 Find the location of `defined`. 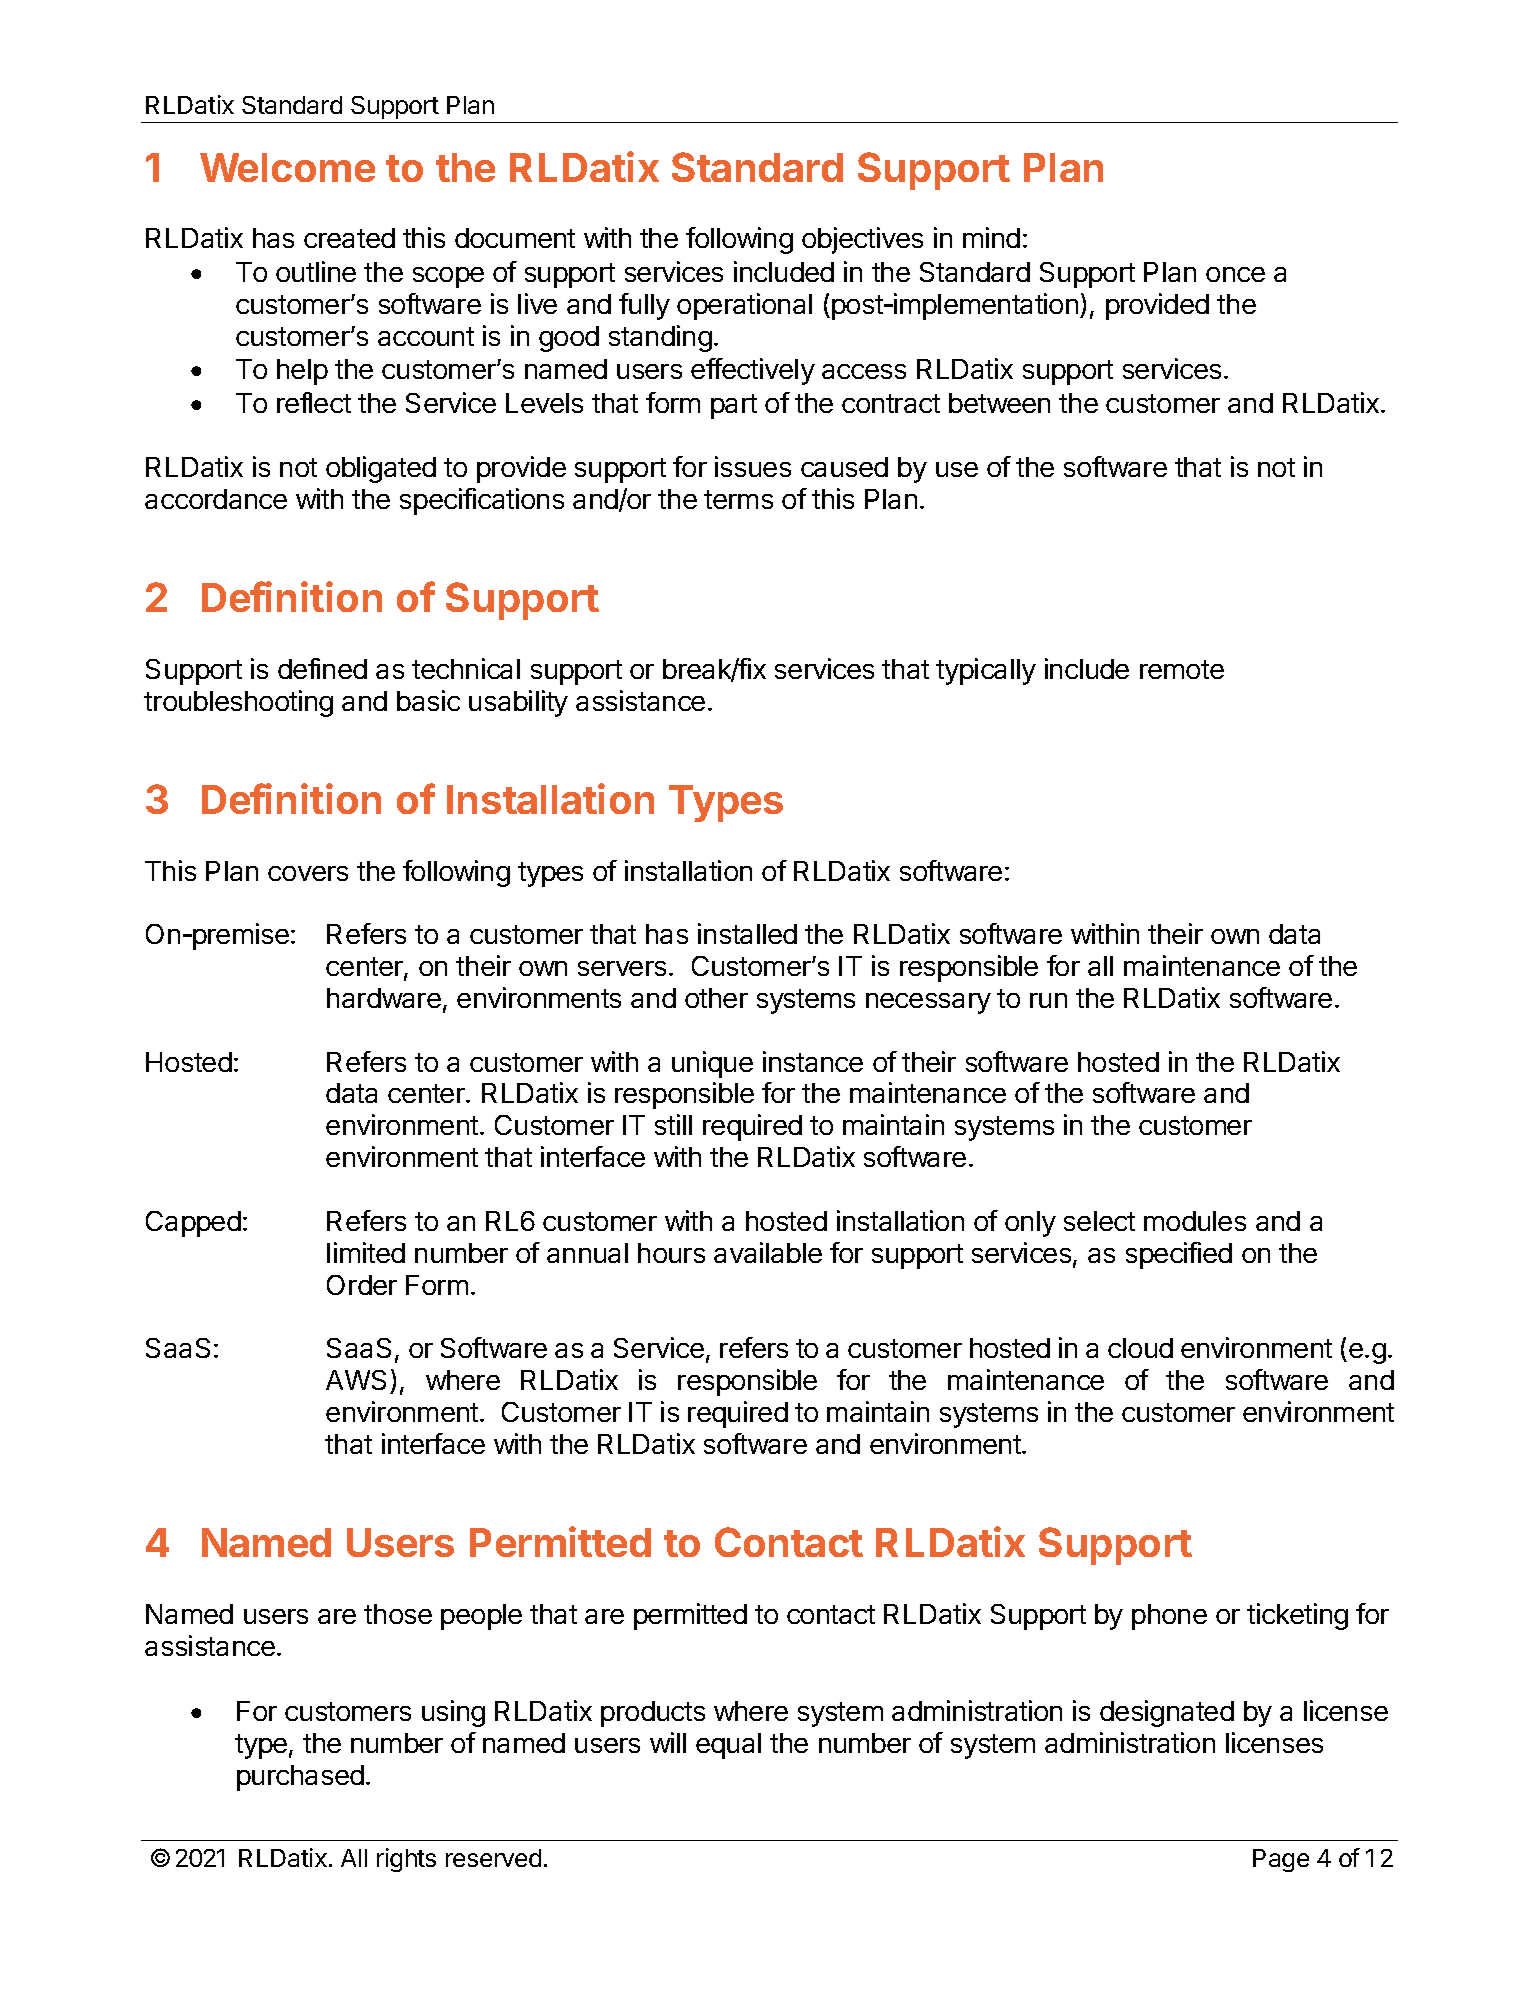

defined is located at coordinates (322, 668).
